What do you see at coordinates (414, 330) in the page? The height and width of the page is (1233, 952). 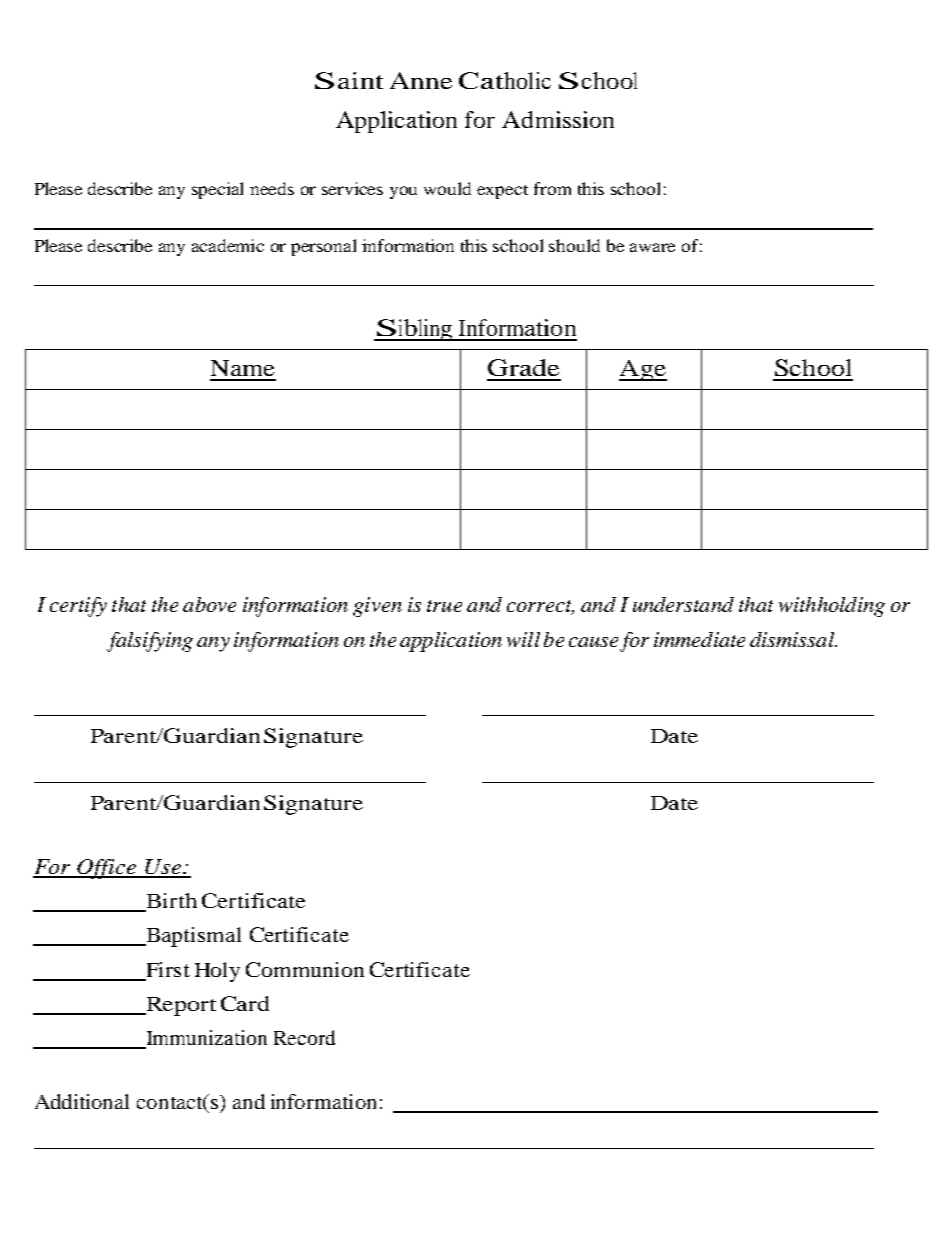 I see `Sibling` at bounding box center [414, 330].
